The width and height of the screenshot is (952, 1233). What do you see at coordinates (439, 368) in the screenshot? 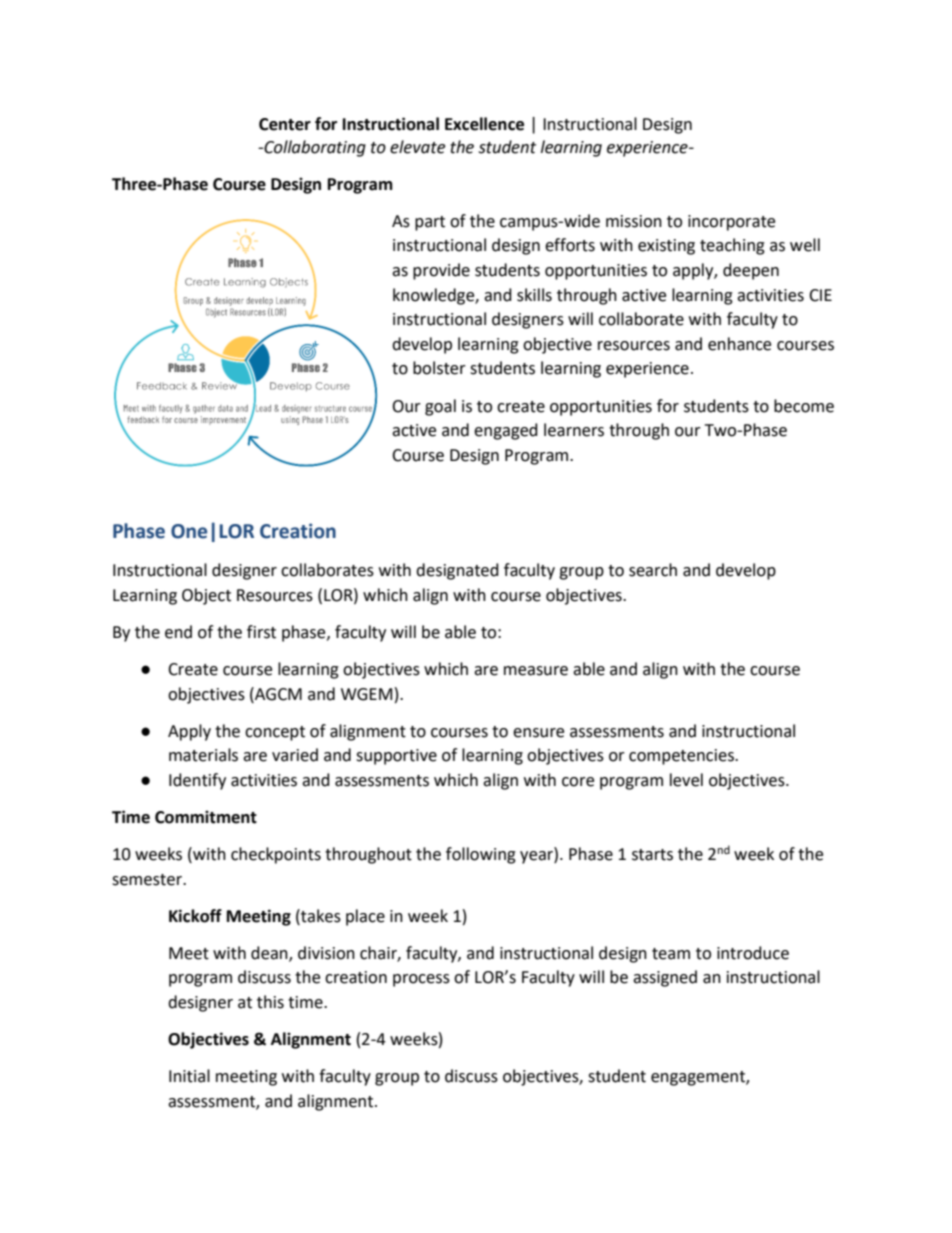
I see `bolster` at bounding box center [439, 368].
